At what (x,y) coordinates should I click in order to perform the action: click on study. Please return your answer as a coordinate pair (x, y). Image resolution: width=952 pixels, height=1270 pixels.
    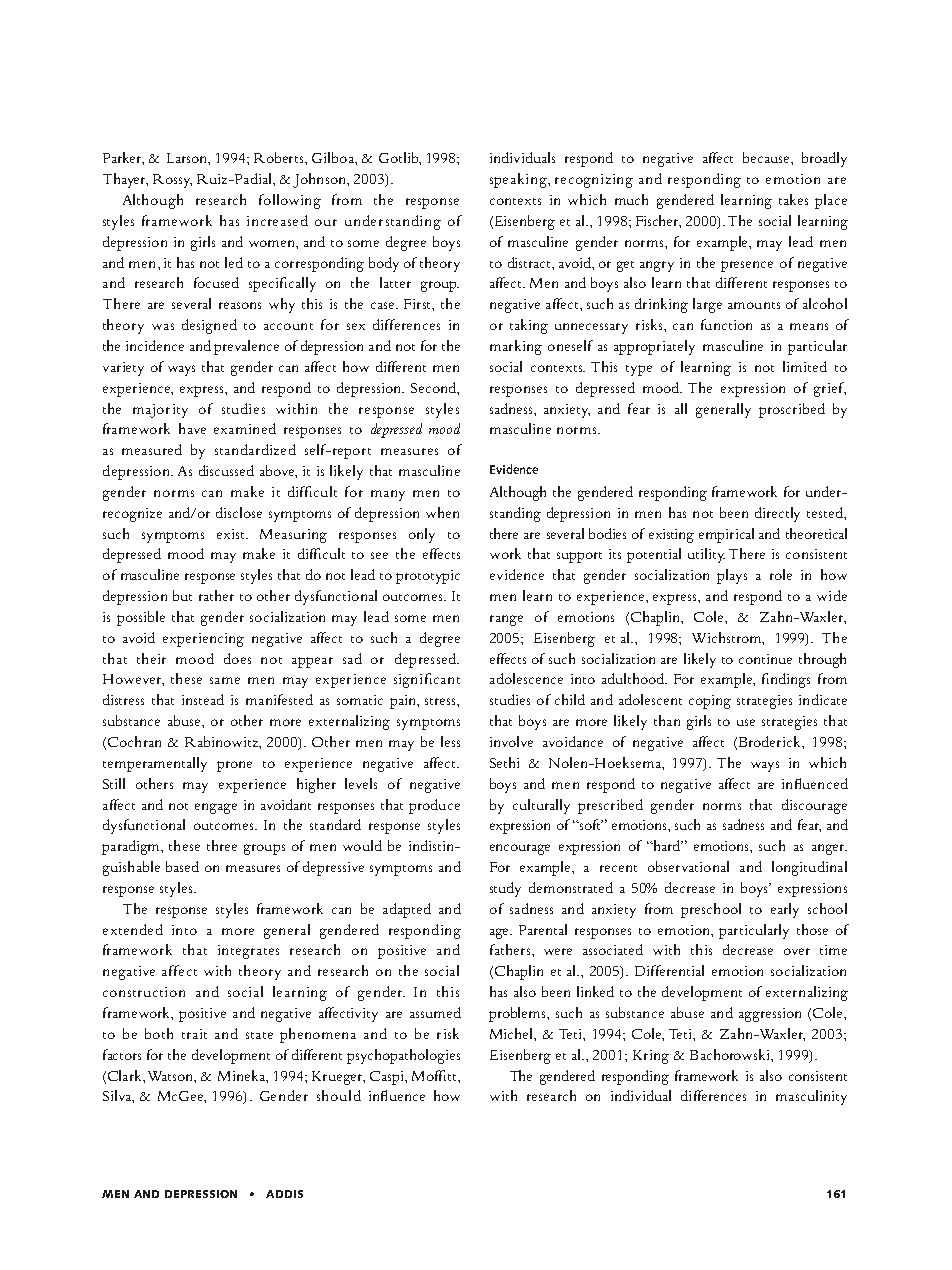
    Looking at the image, I should click on (505, 889).
